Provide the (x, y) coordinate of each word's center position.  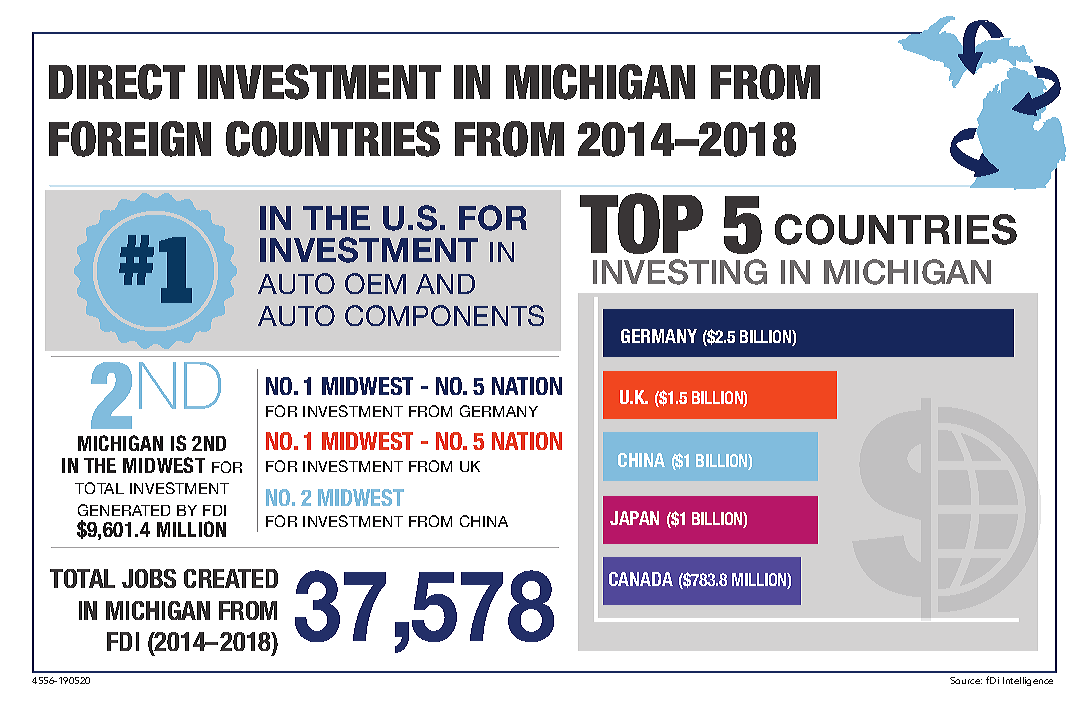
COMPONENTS (444, 315)
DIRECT (117, 82)
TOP (641, 223)
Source (966, 680)
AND (445, 284)
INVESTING (680, 272)
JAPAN (634, 518)
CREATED (231, 578)
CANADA (641, 579)
